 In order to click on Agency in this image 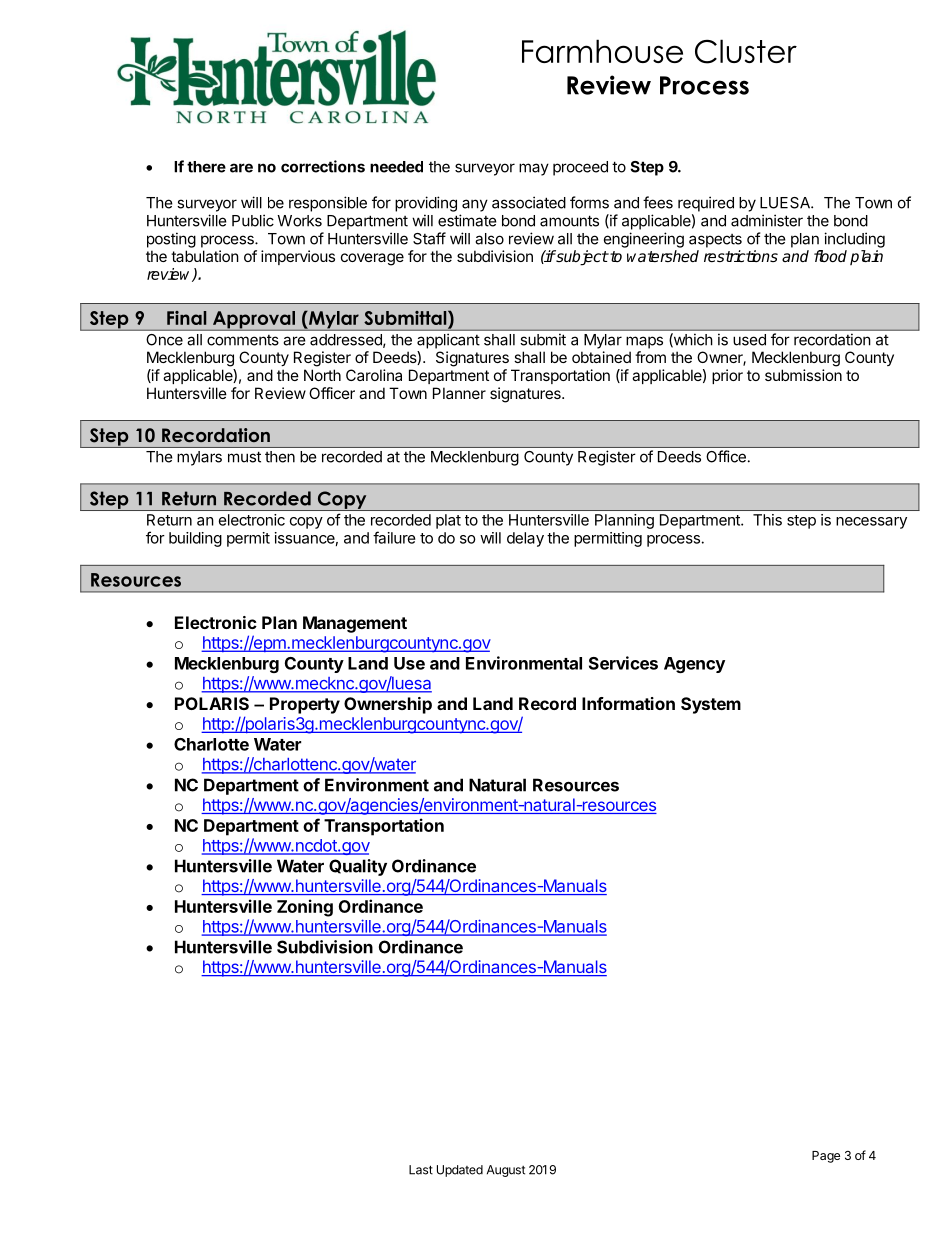, I will do `click(694, 665)`.
